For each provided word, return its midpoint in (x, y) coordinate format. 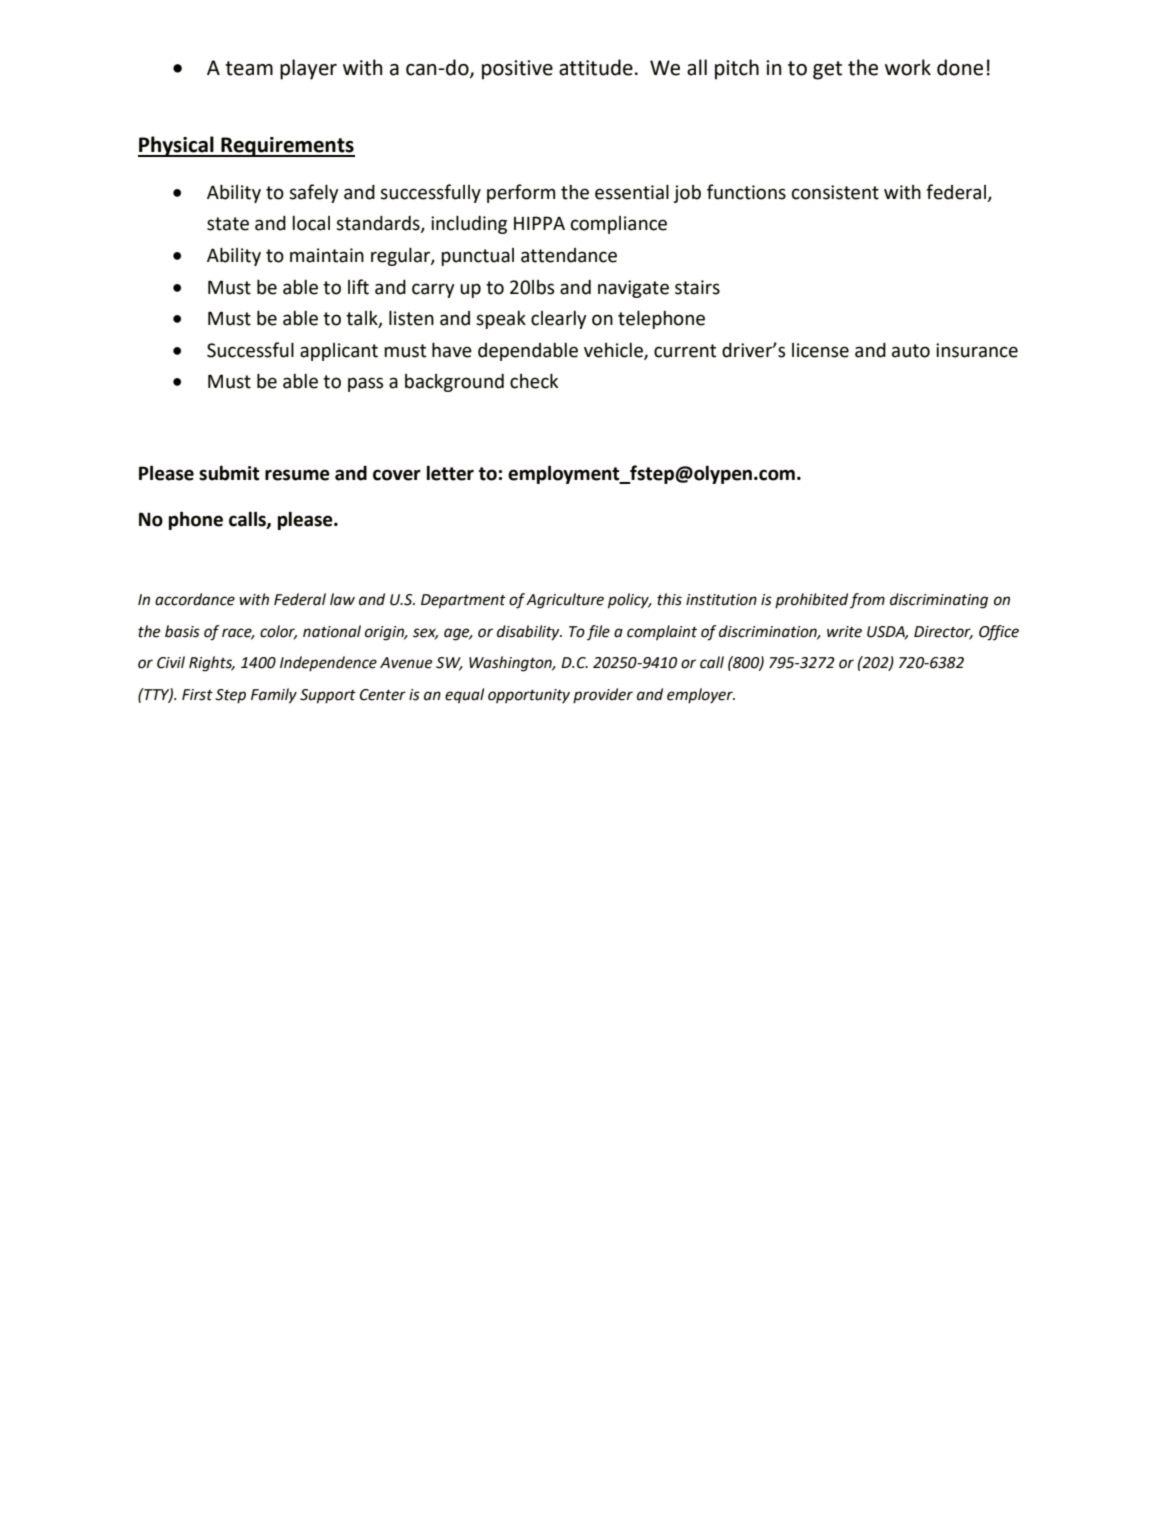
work (908, 67)
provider (603, 696)
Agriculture (565, 601)
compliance (619, 225)
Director (943, 632)
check (534, 381)
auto (911, 351)
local (311, 223)
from (867, 601)
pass (365, 384)
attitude (596, 67)
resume (297, 475)
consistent (835, 192)
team (249, 68)
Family (274, 696)
